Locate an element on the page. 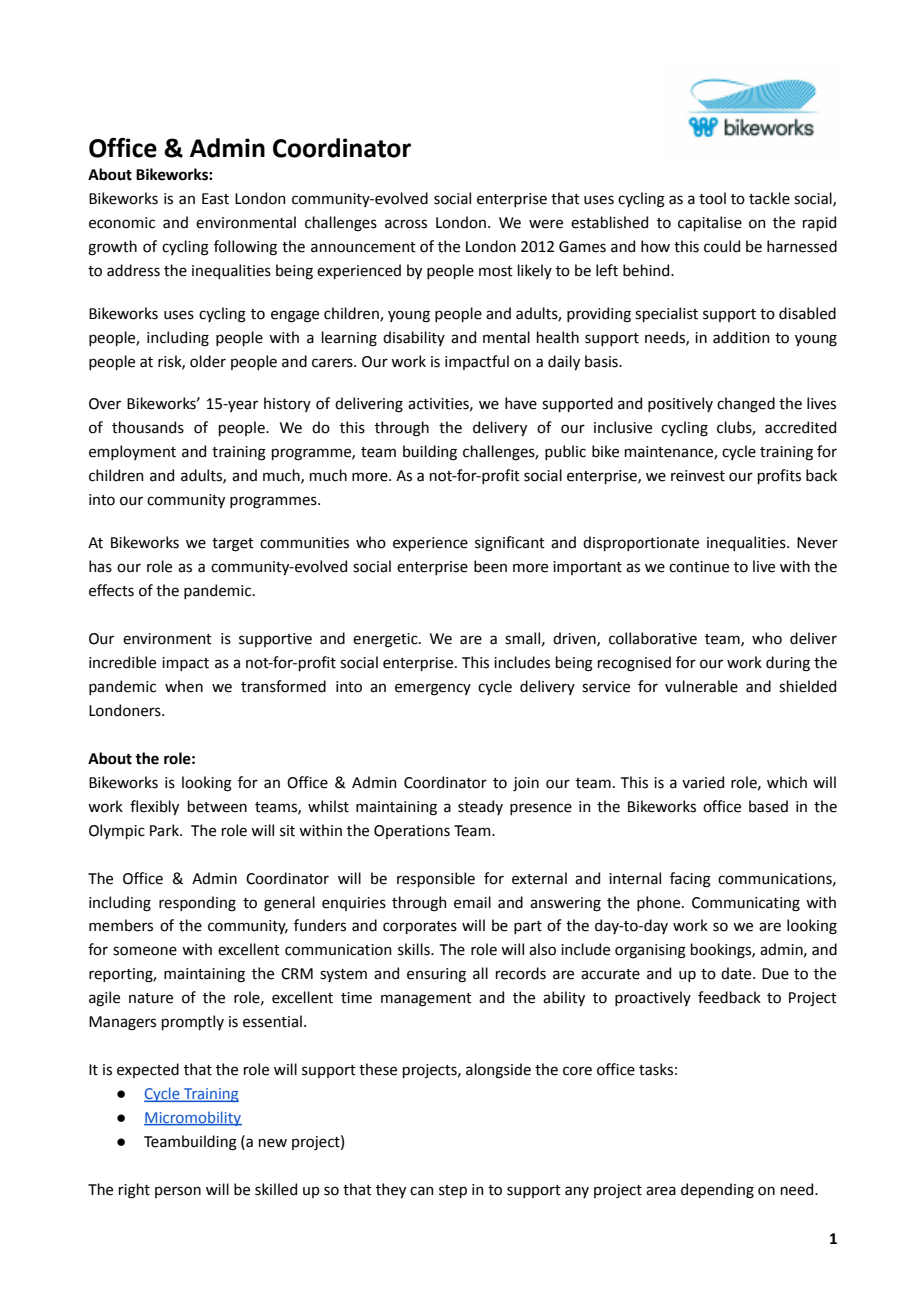 The width and height of the image is (924, 1307). target is located at coordinates (233, 545).
